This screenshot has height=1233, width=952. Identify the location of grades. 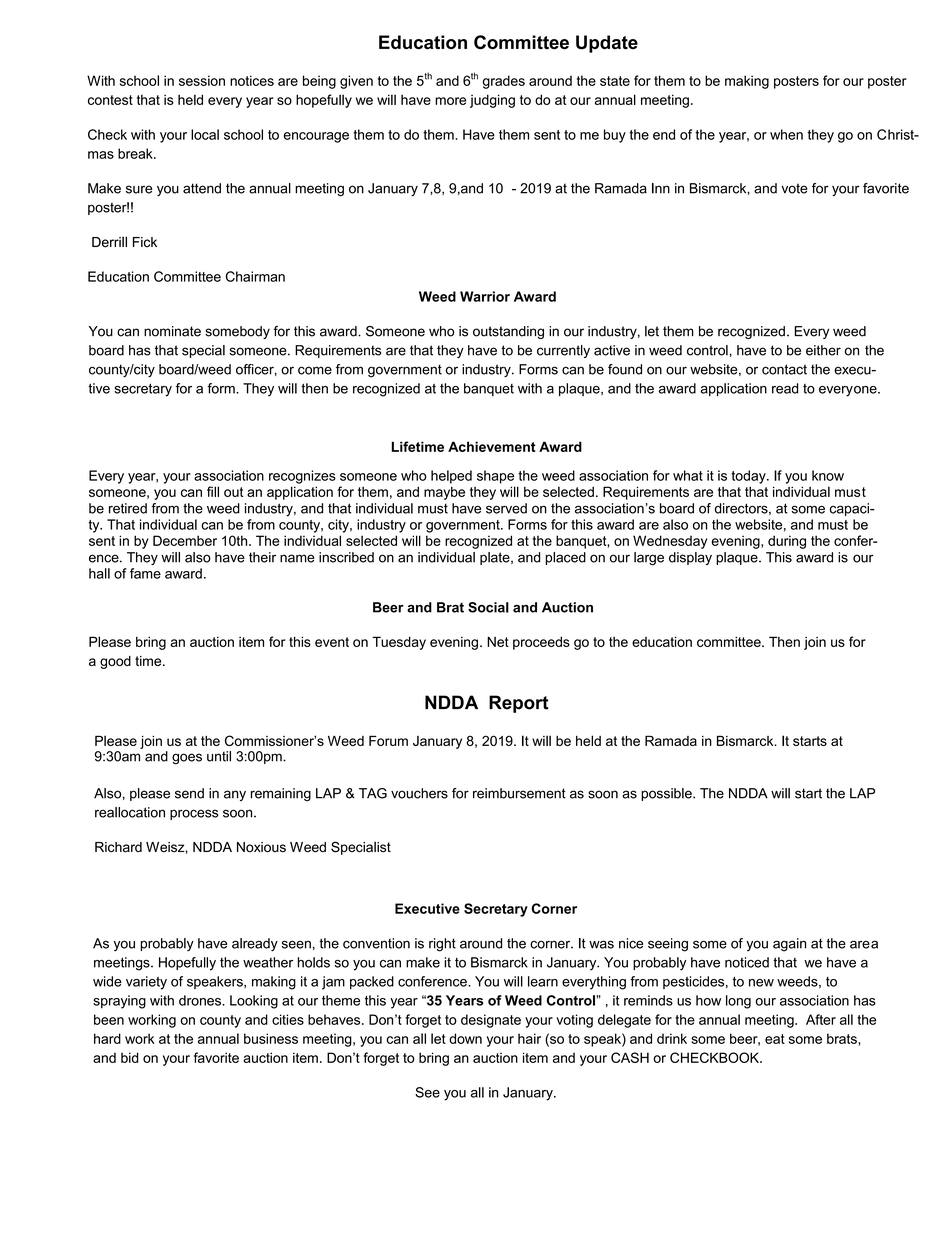
(504, 82).
